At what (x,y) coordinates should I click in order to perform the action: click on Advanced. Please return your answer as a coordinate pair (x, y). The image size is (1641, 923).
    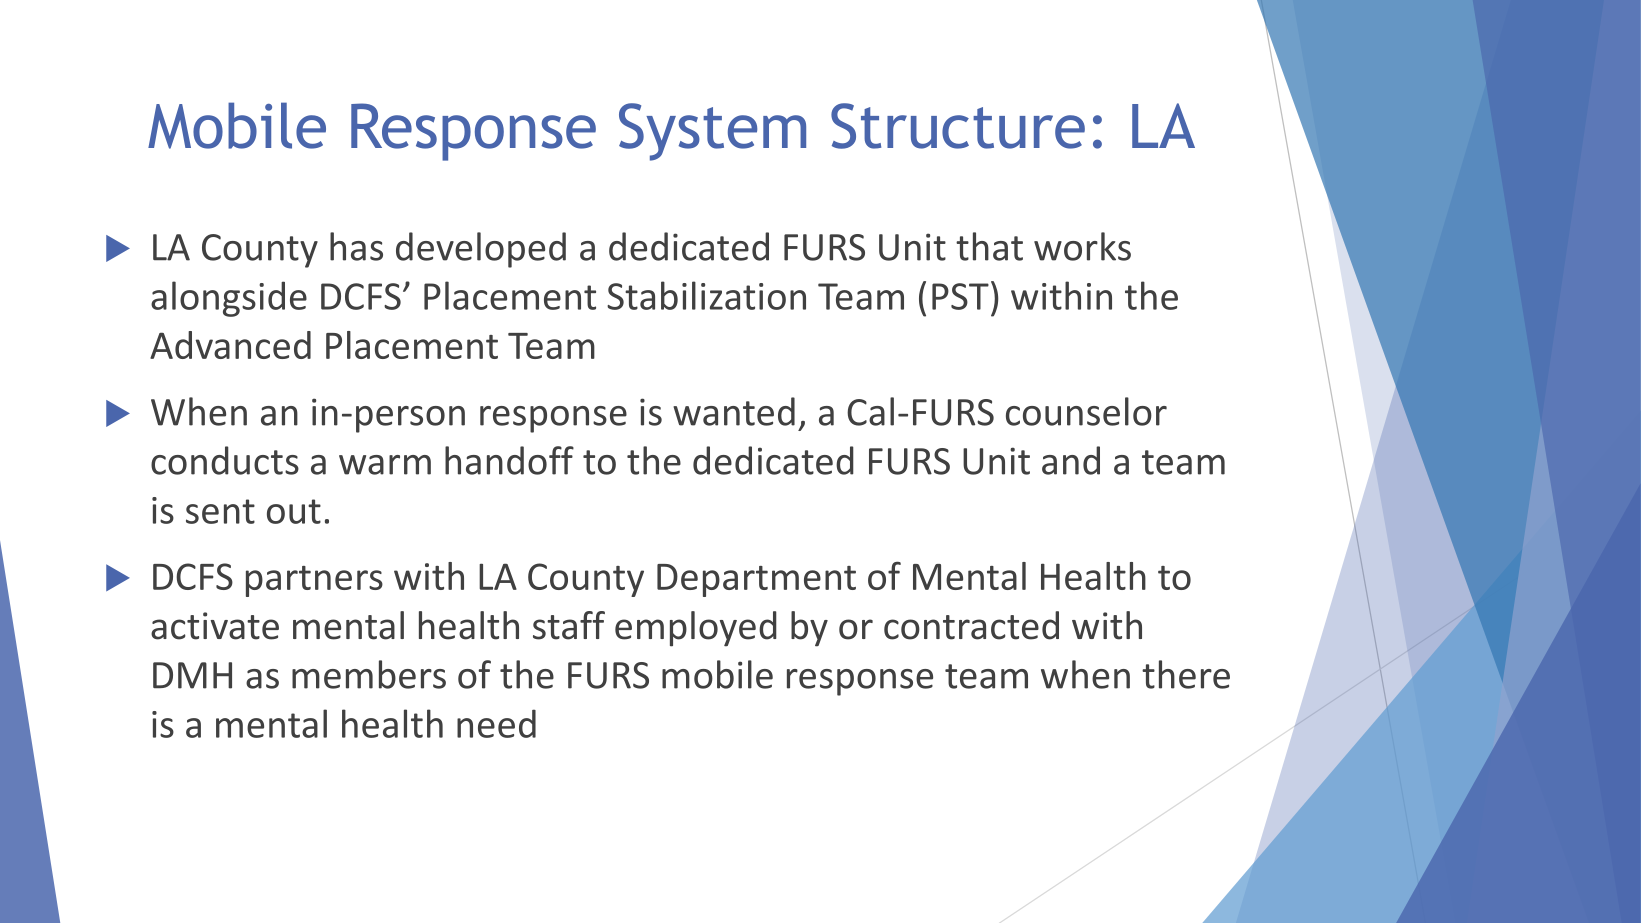
    Looking at the image, I should click on (230, 345).
